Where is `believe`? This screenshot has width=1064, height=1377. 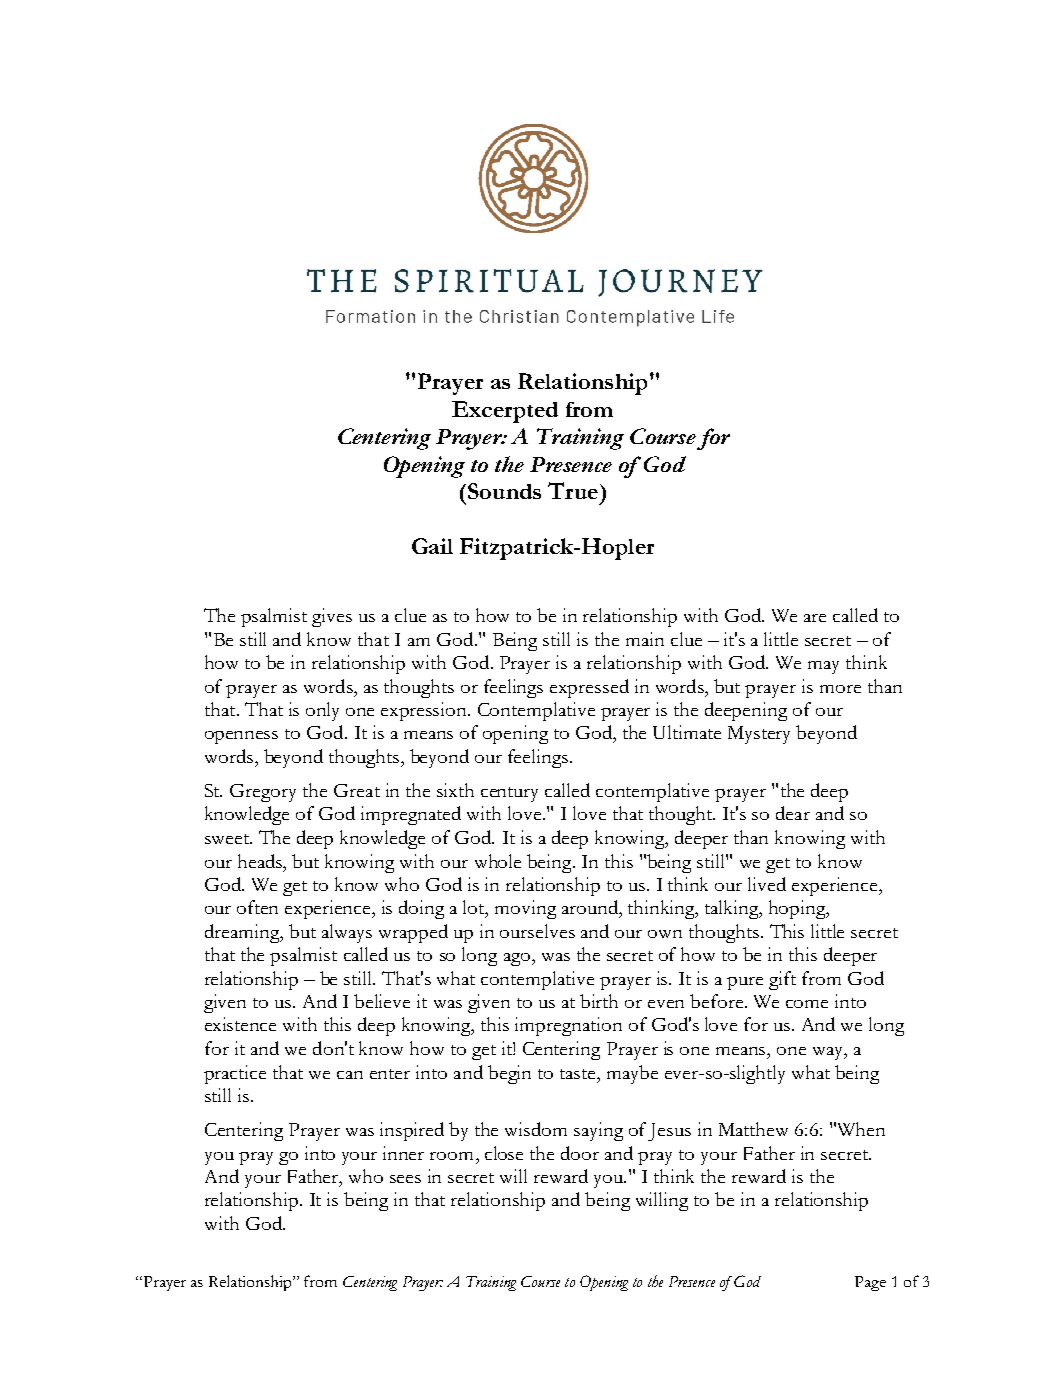 believe is located at coordinates (382, 1001).
